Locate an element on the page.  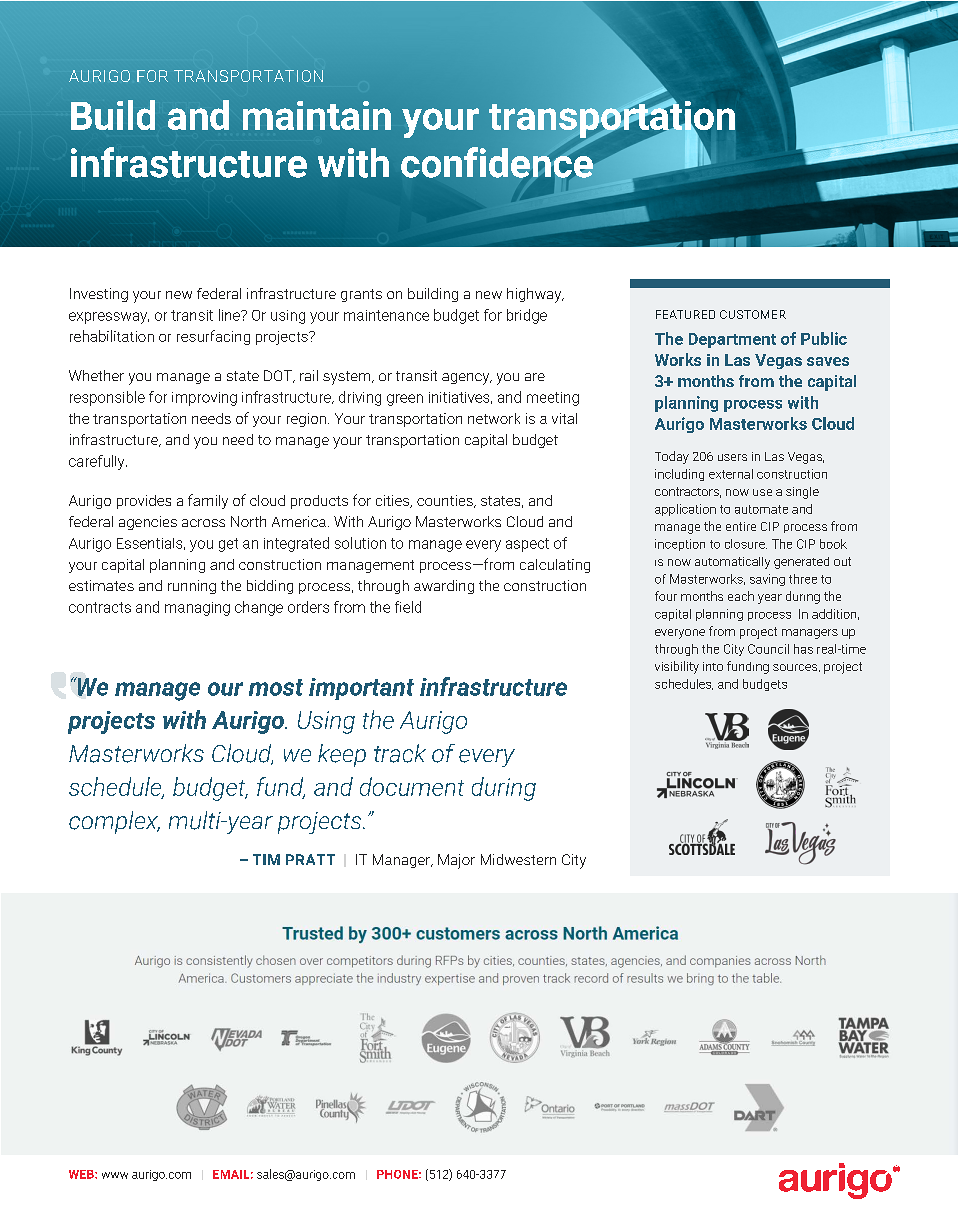
Department is located at coordinates (732, 340).
